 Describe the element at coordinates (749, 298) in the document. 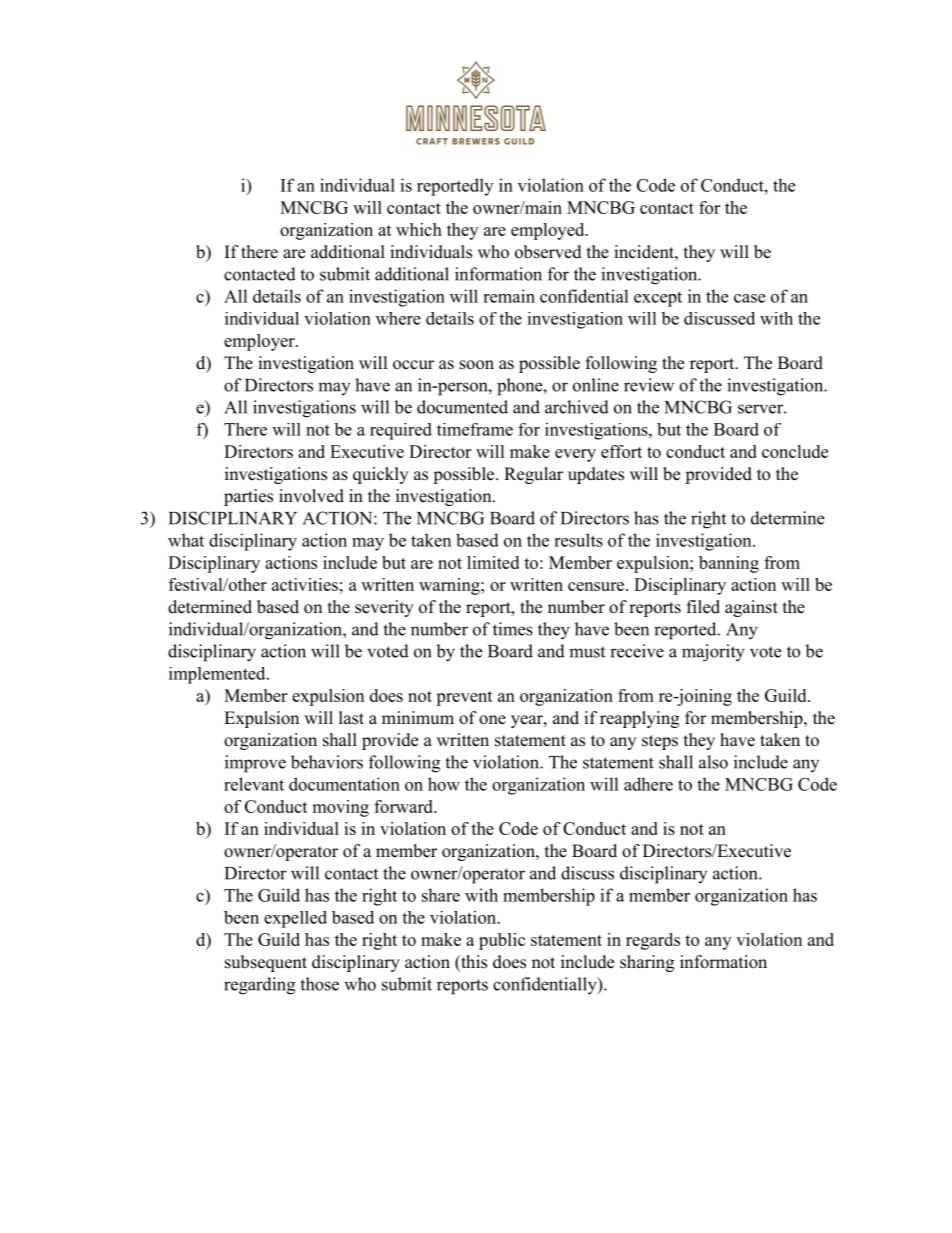

I see `case` at that location.
